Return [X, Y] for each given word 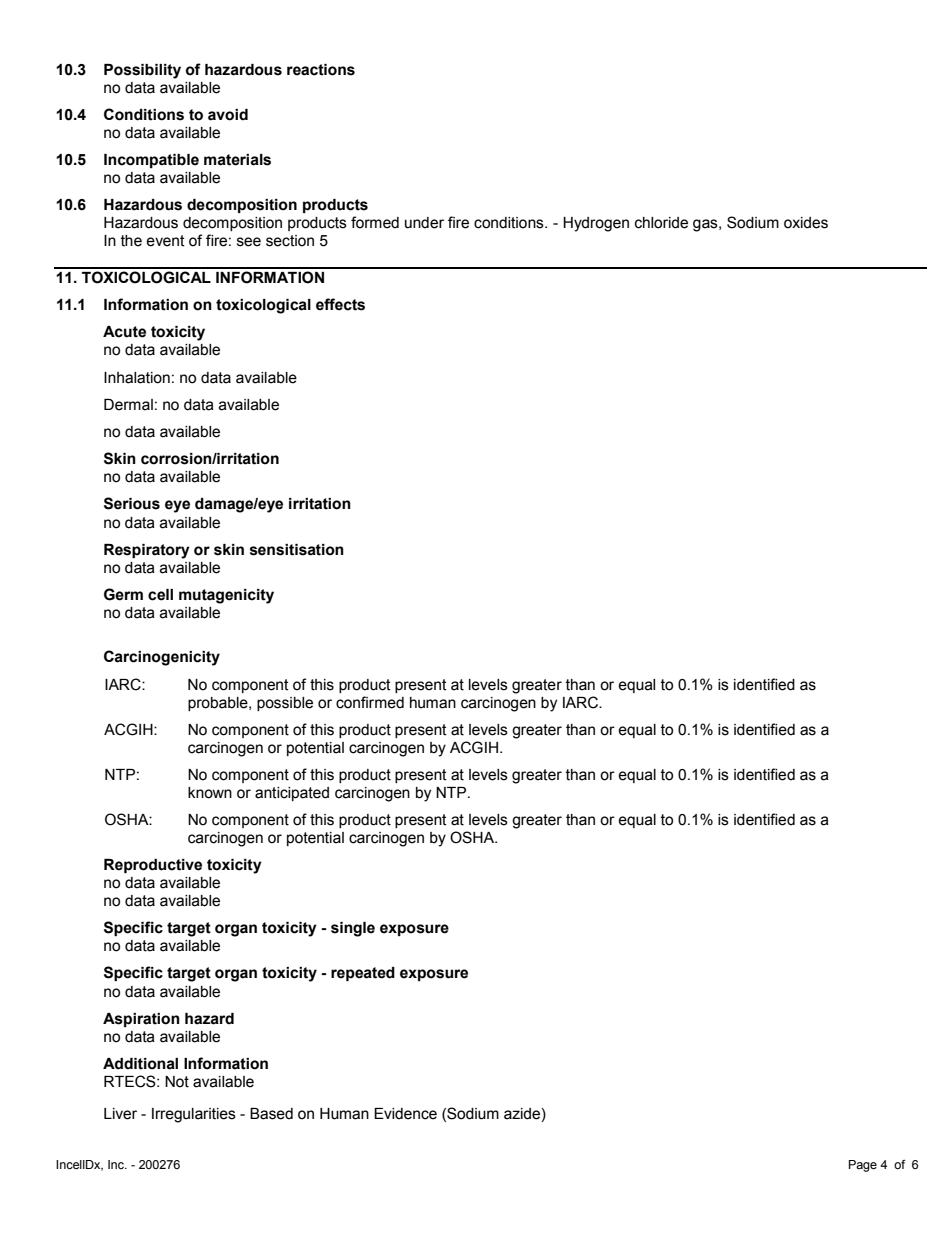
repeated [363, 974]
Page [863, 1166]
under [424, 223]
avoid [228, 115]
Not [177, 1082]
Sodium [753, 222]
